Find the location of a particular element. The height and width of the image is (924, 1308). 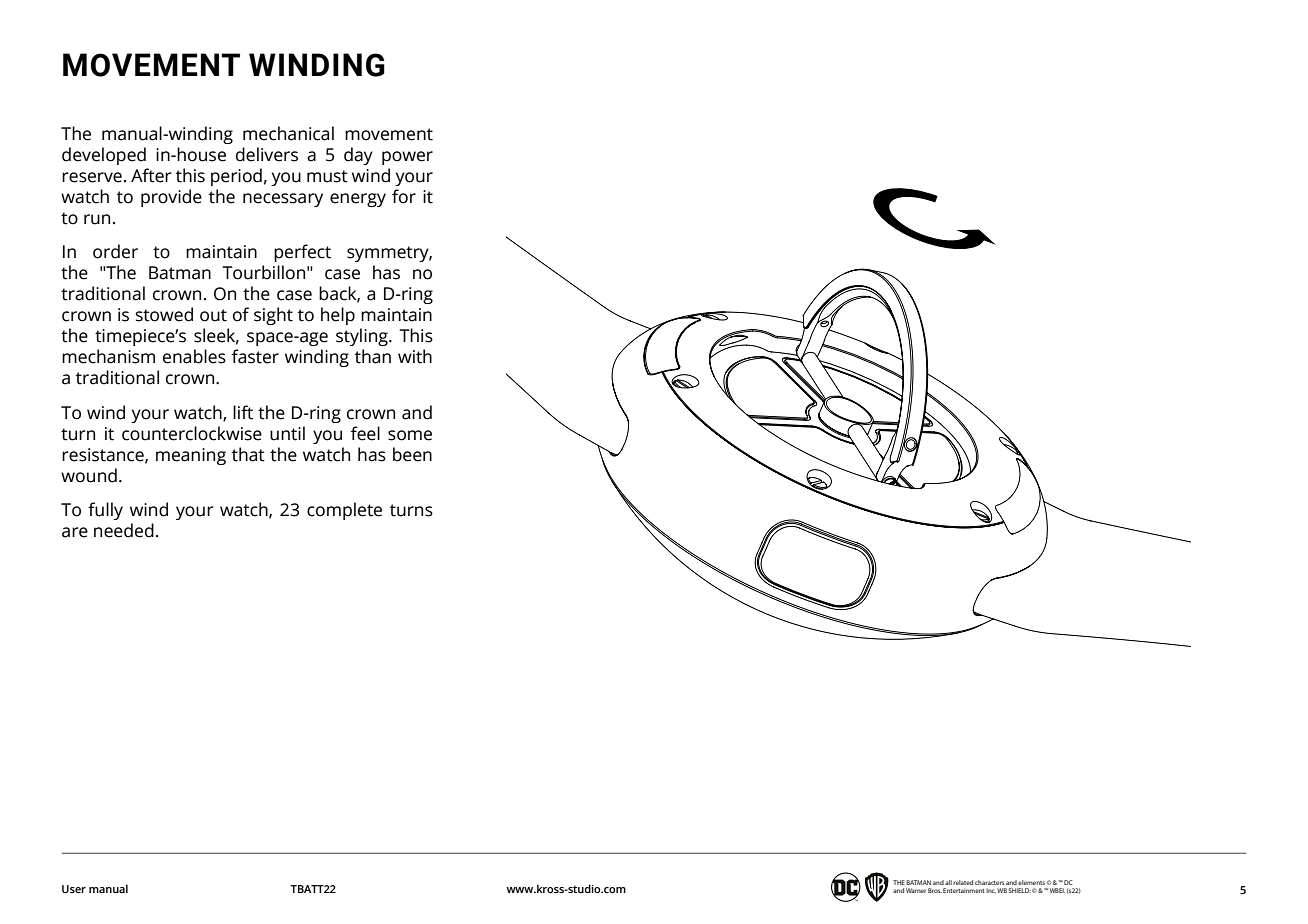

some is located at coordinates (410, 435).
